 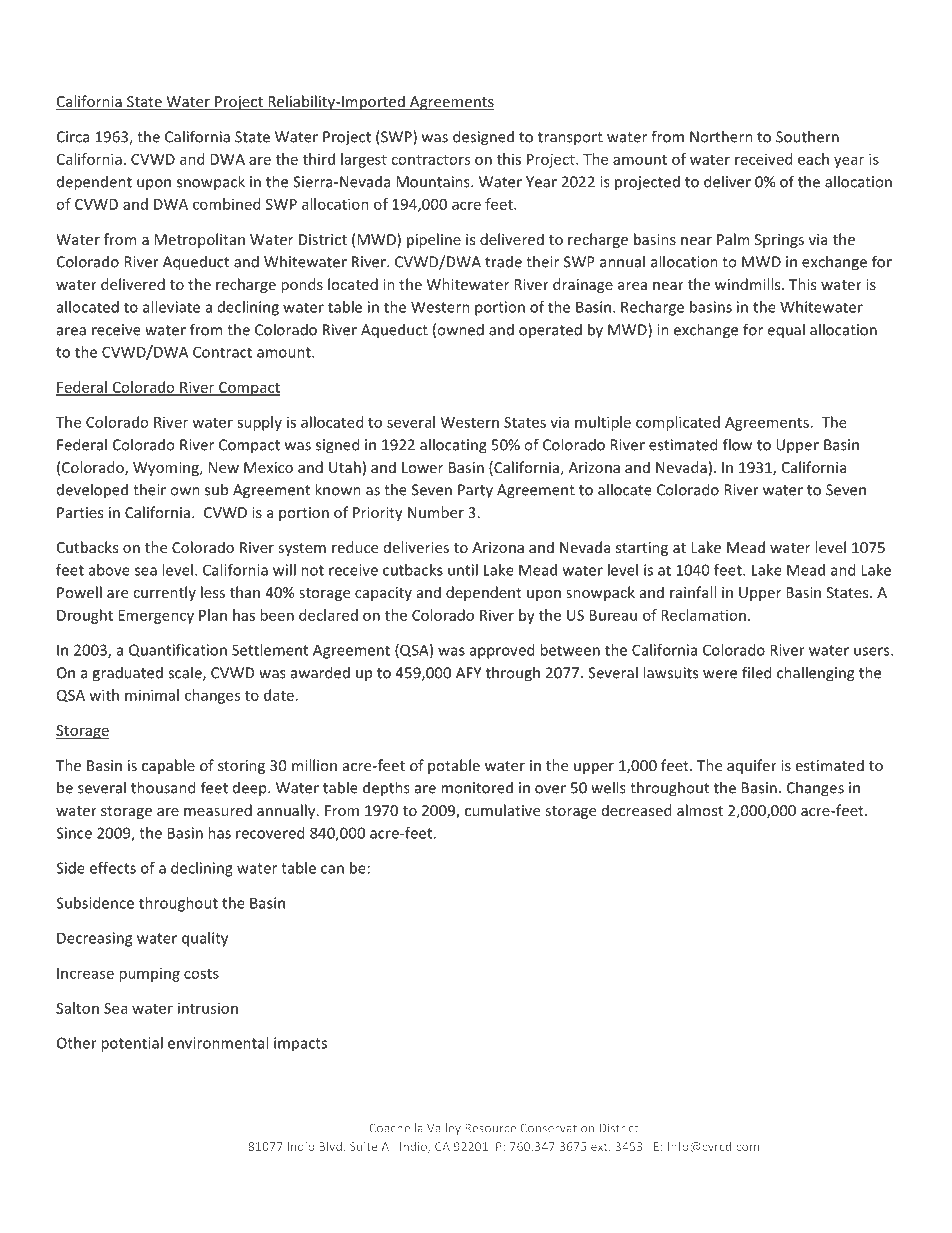 What do you see at coordinates (444, 1129) in the screenshot?
I see `Valley` at bounding box center [444, 1129].
